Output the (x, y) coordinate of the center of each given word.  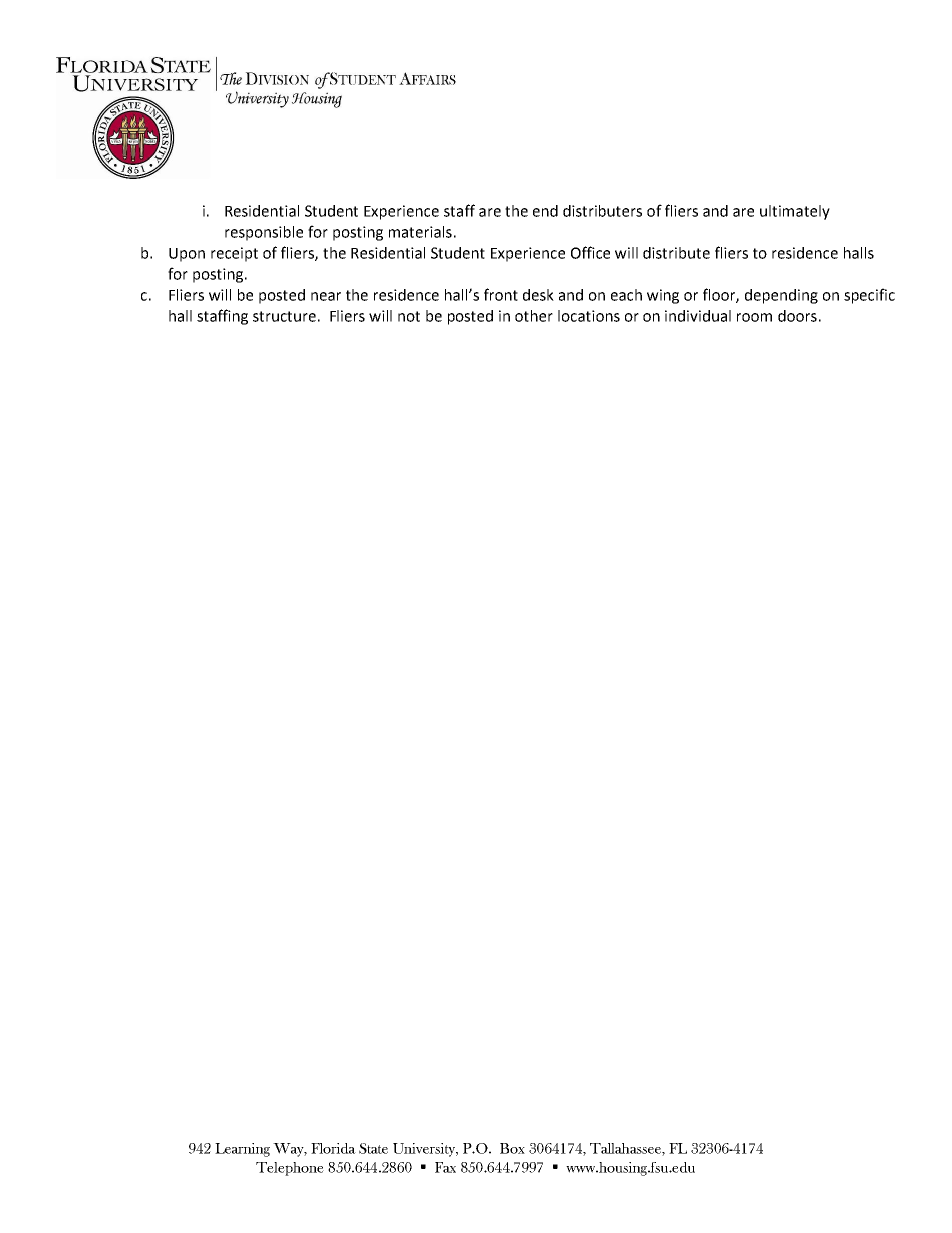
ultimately (795, 212)
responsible (264, 233)
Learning (242, 1150)
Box (512, 1148)
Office (590, 252)
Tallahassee (626, 1149)
